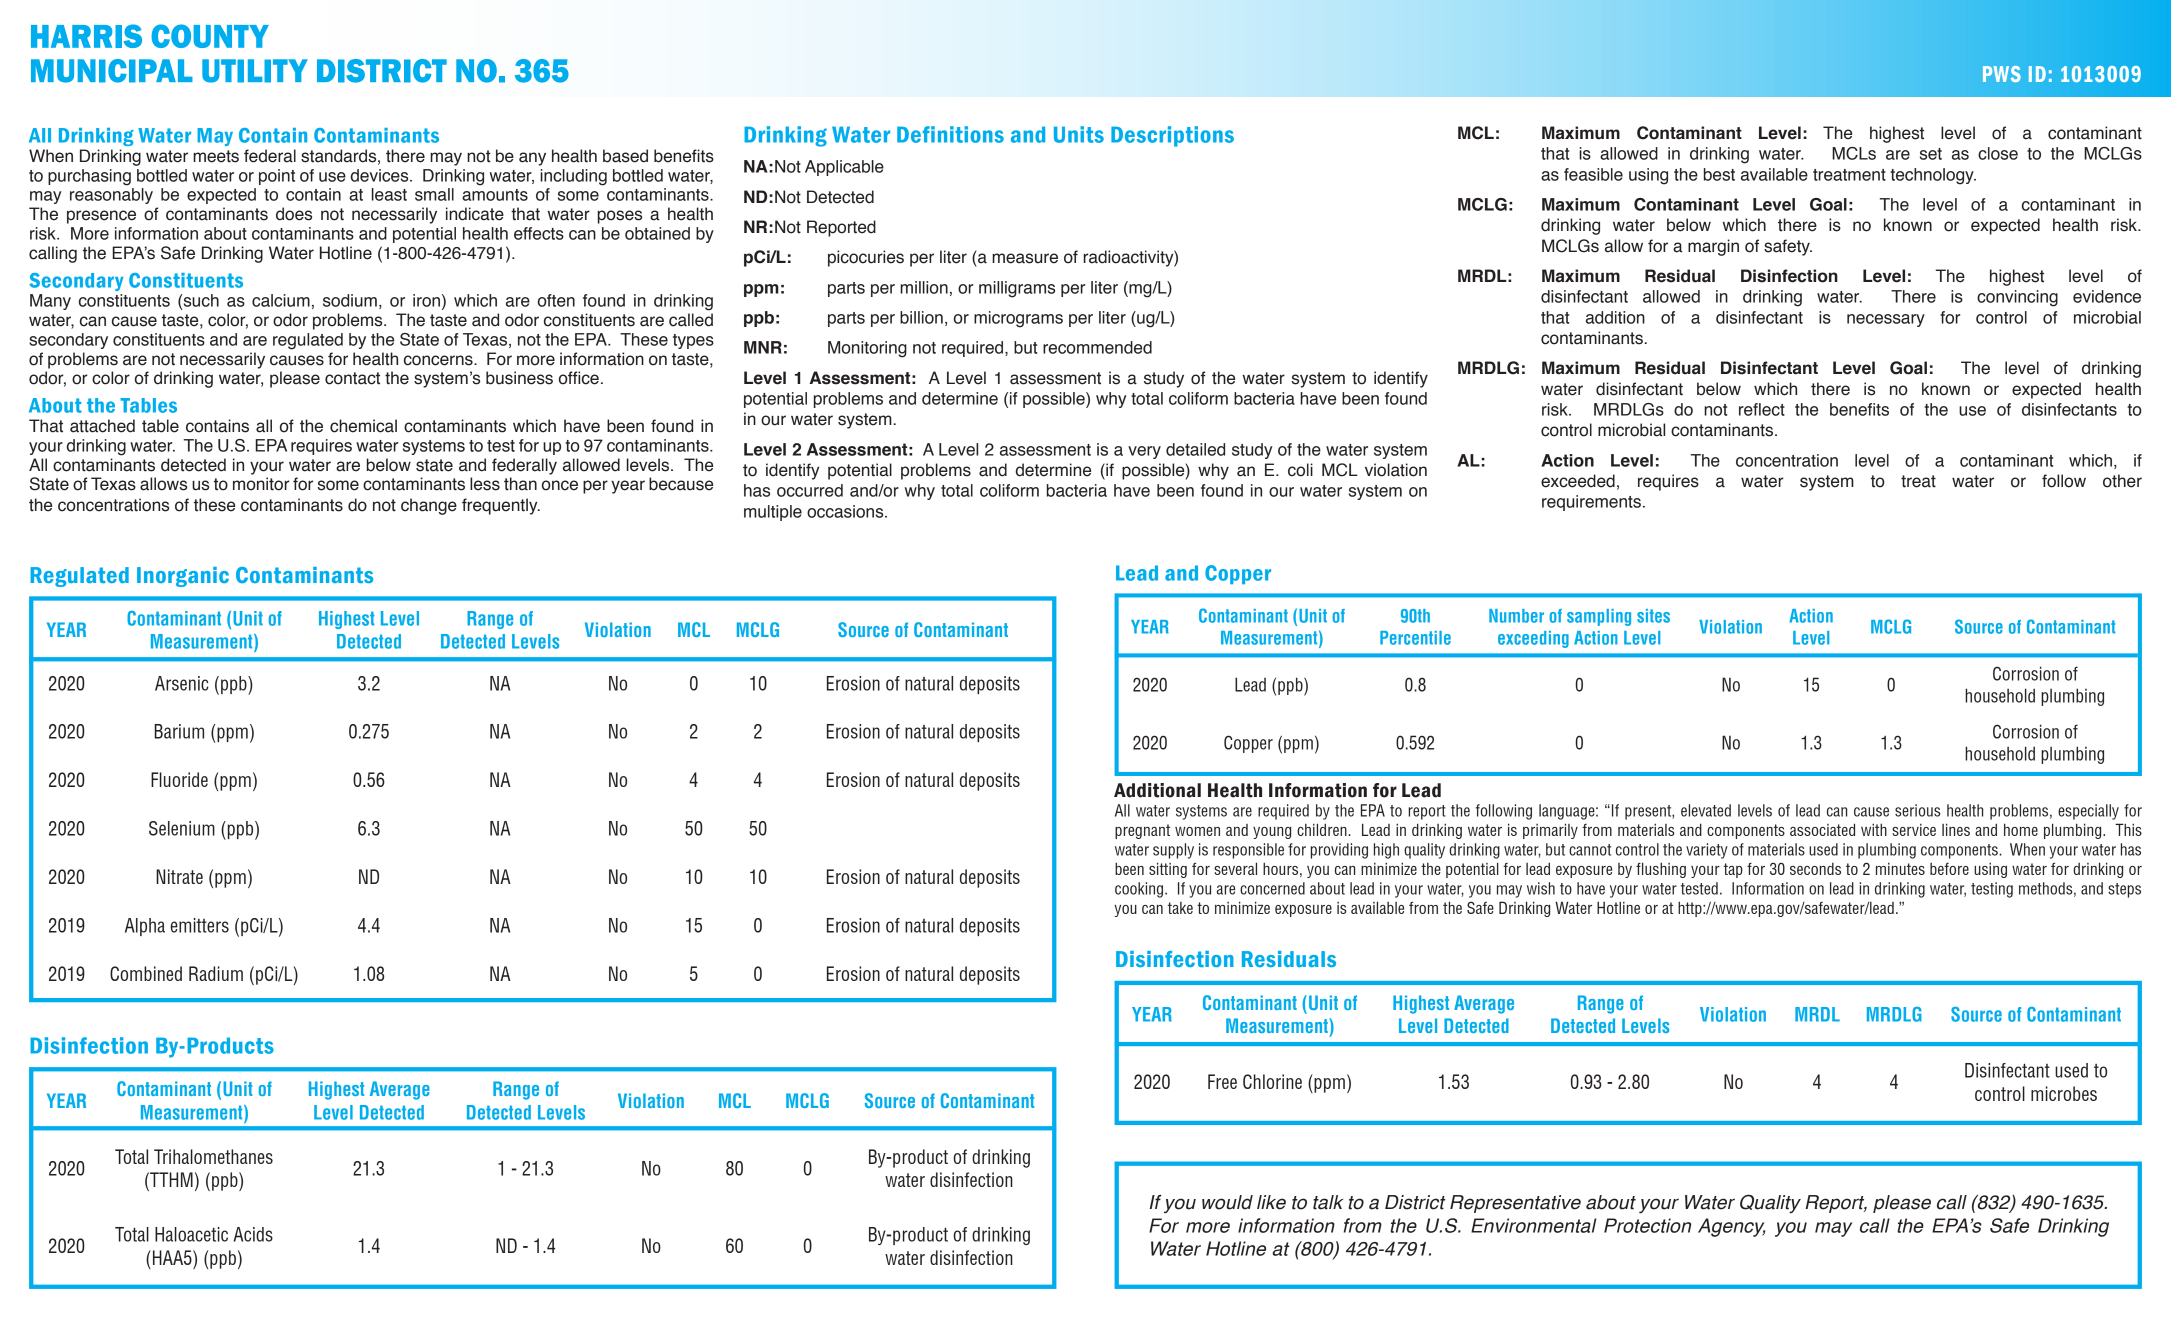 This screenshot has width=2171, height=1318. I want to click on UTILITY, so click(255, 71).
